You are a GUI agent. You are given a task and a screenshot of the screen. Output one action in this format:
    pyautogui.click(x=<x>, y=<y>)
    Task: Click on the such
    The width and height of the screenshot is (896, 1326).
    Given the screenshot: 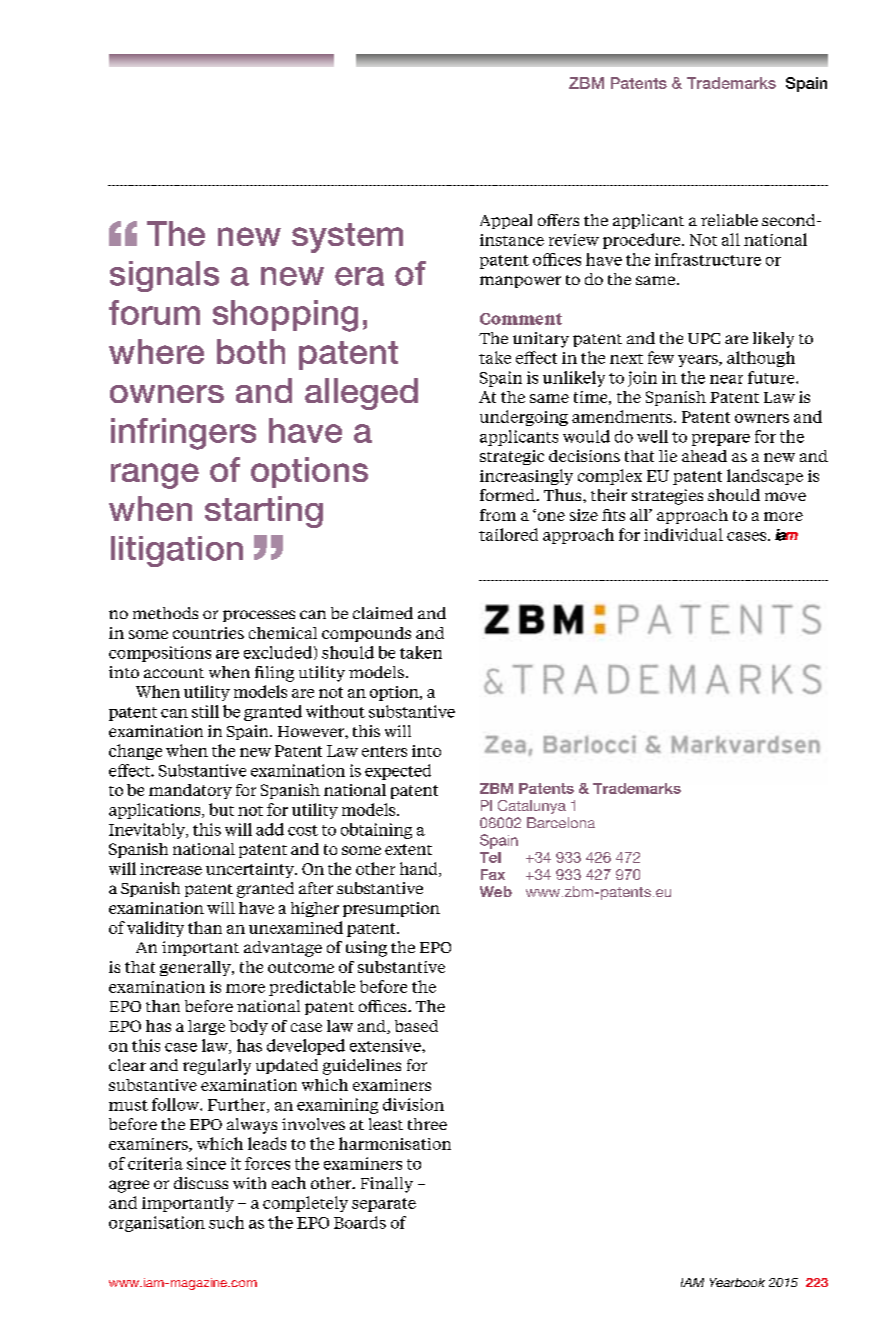 What is the action you would take?
    pyautogui.click(x=226, y=1222)
